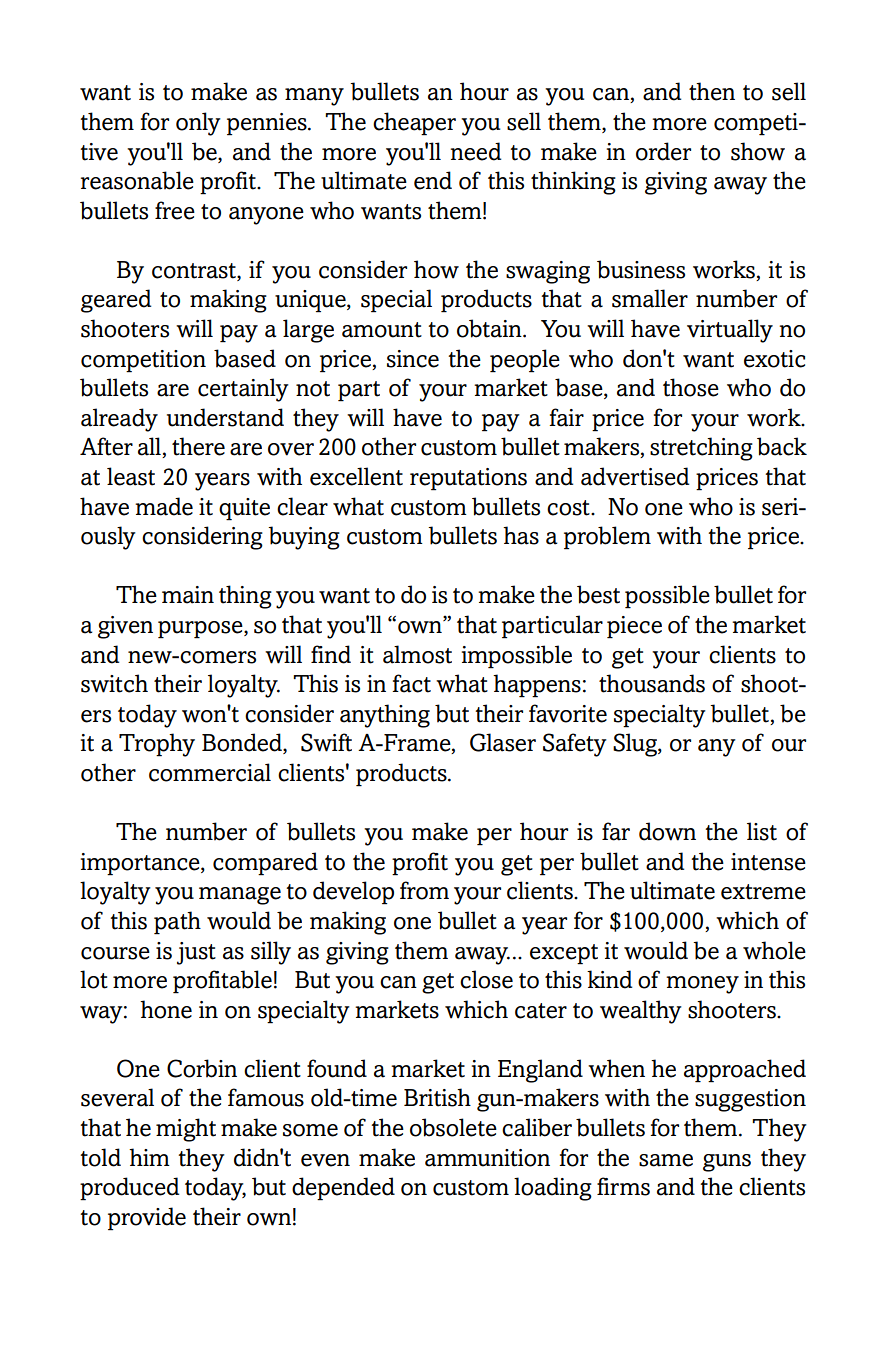  What do you see at coordinates (198, 124) in the page?
I see `only` at bounding box center [198, 124].
